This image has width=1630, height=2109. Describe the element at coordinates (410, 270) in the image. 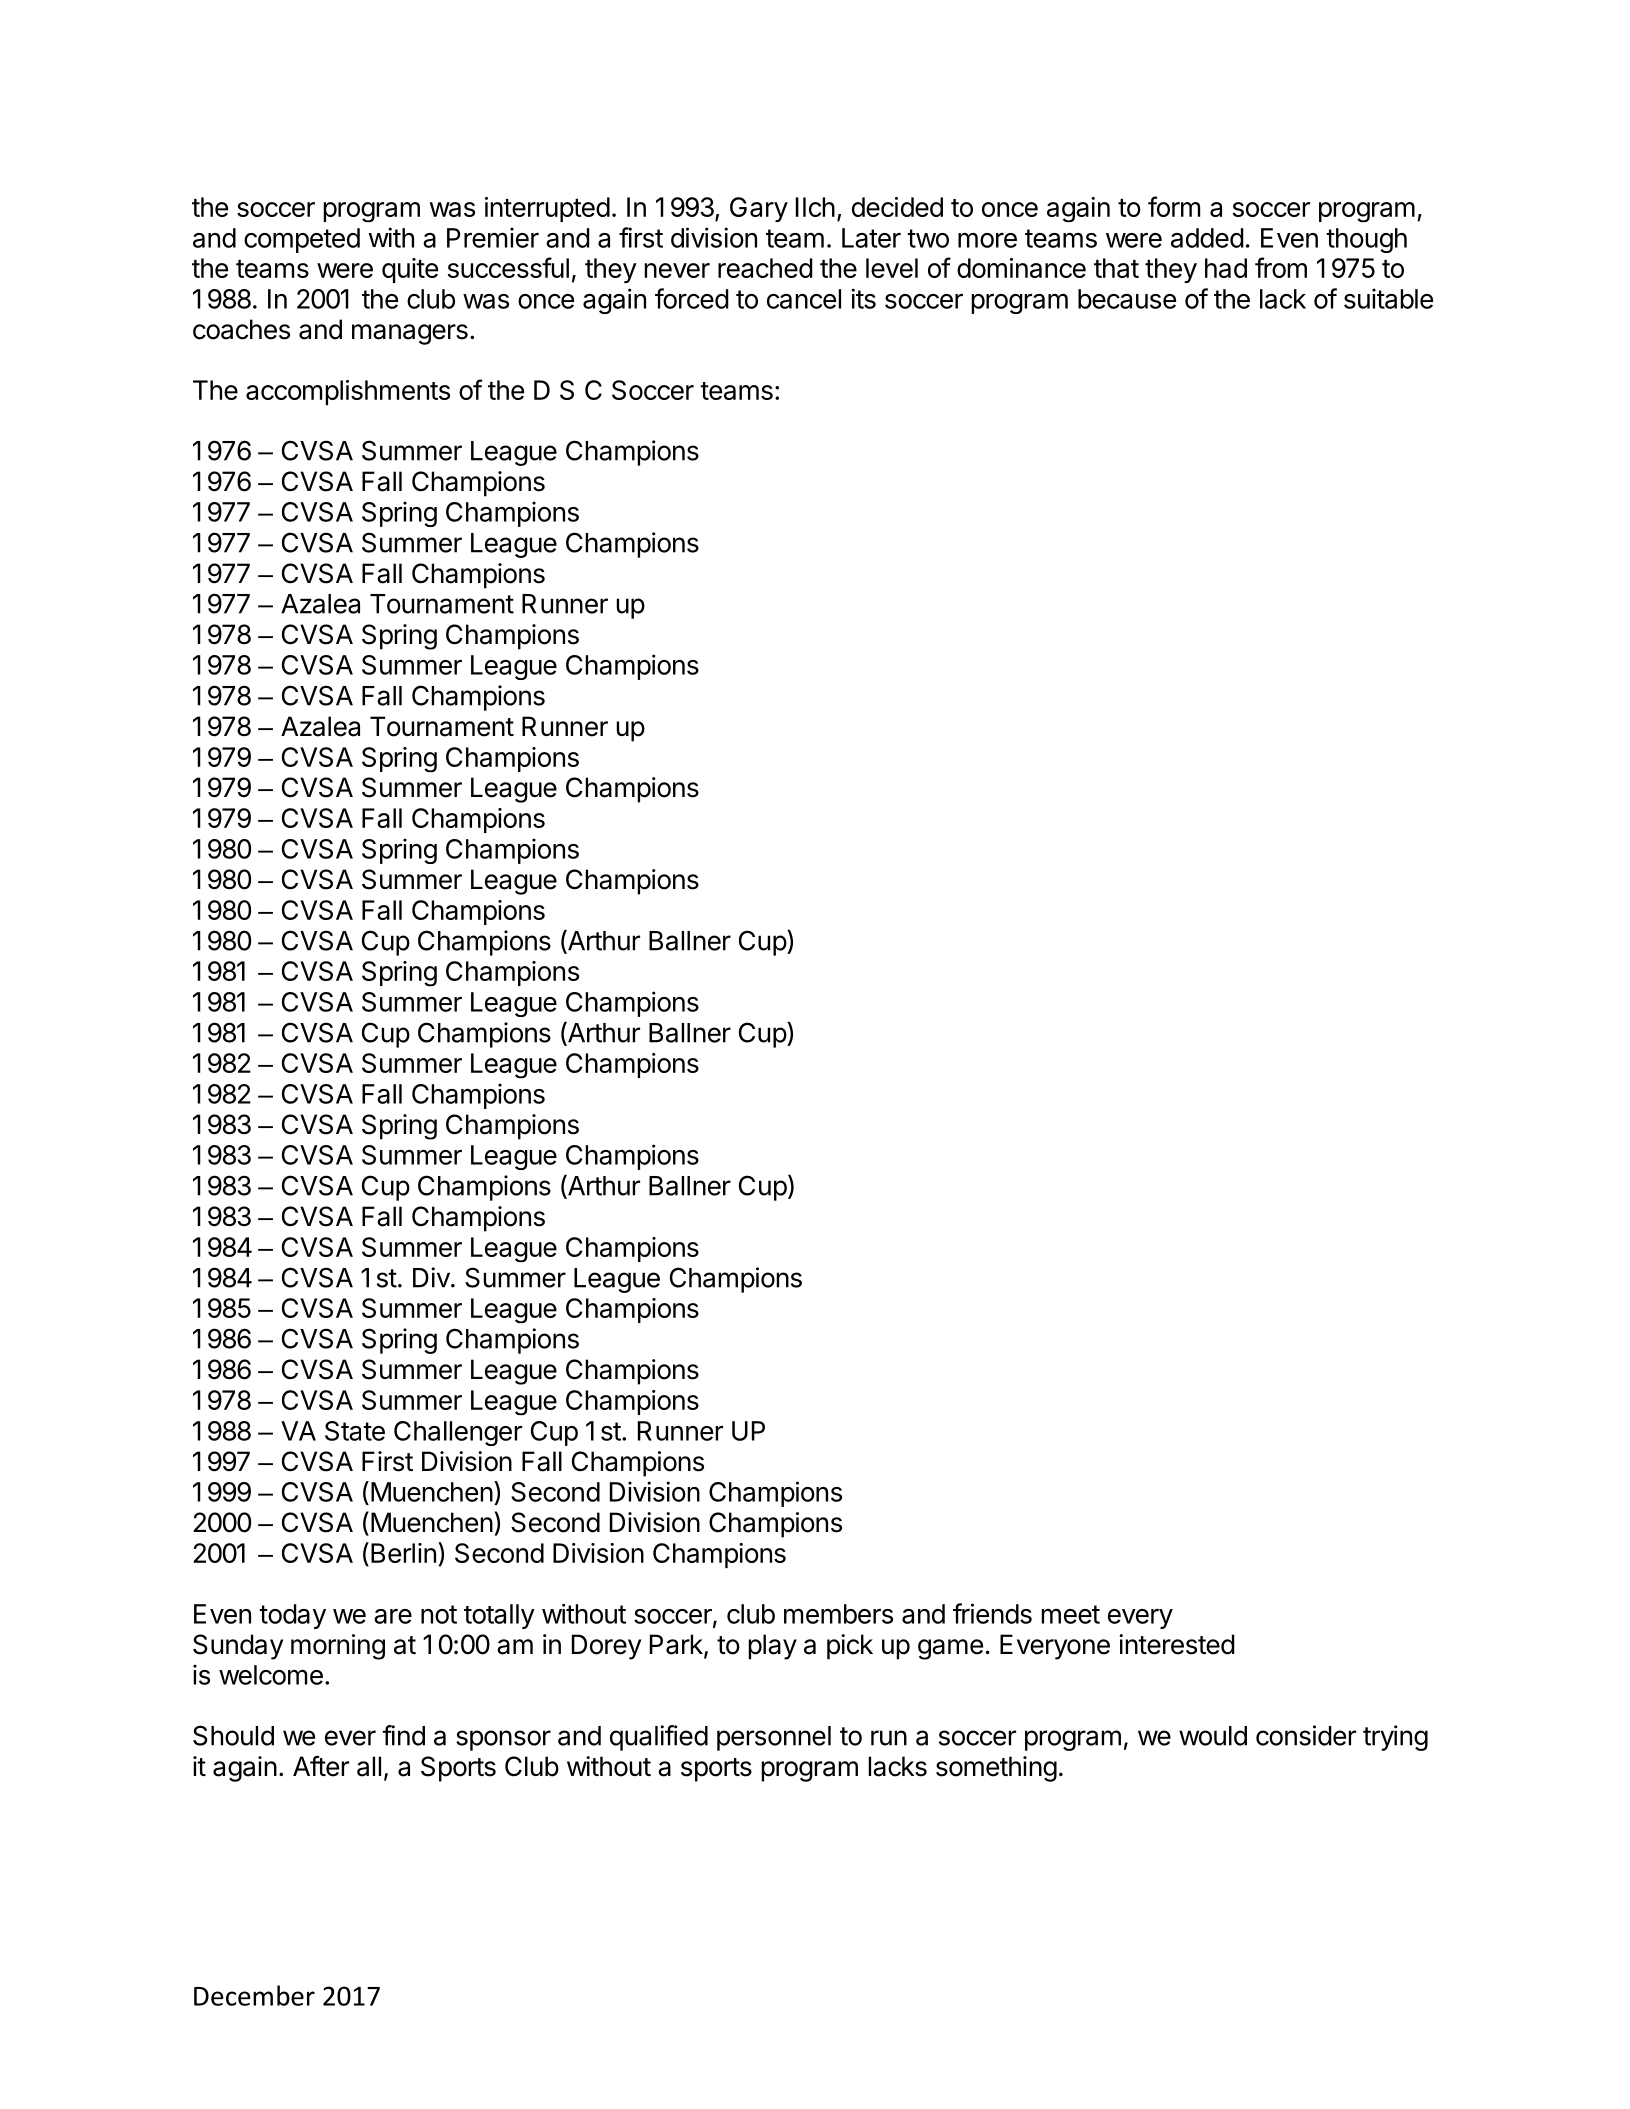

I see `quite` at that location.
